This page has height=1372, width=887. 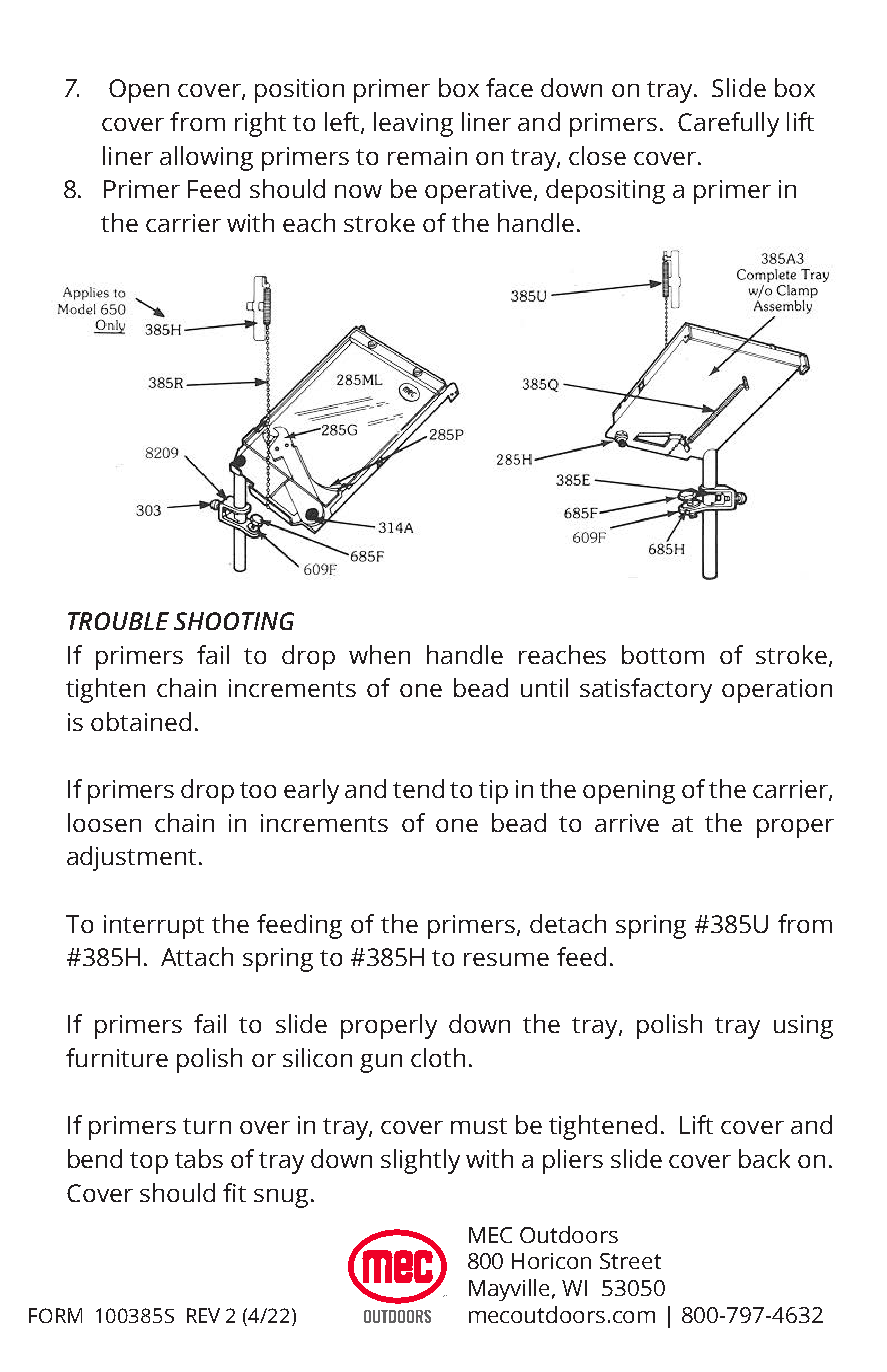 I want to click on interrupt, so click(x=154, y=927).
